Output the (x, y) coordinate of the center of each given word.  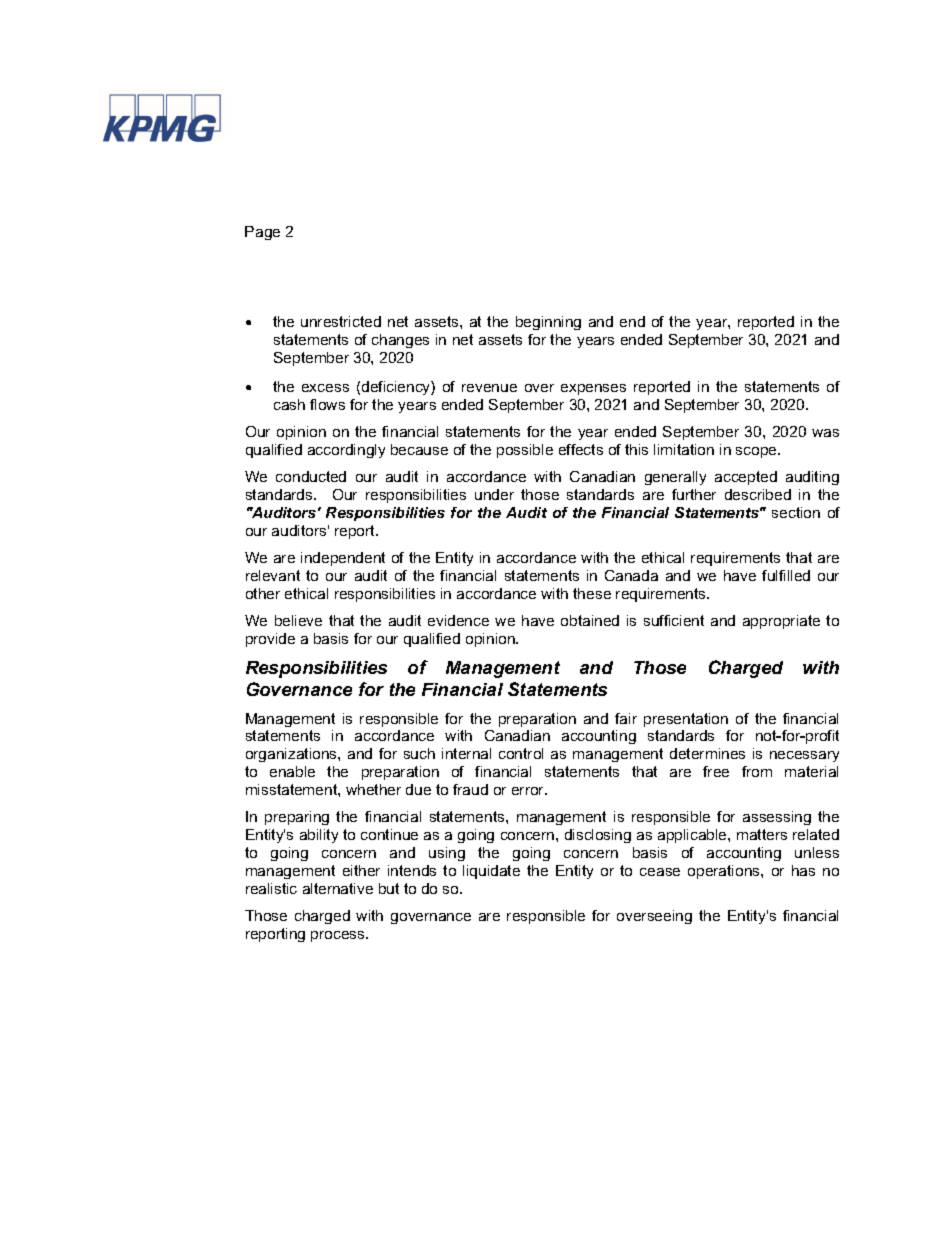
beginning (548, 323)
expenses (593, 389)
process (339, 936)
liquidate (491, 872)
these (592, 593)
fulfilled (786, 575)
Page (262, 233)
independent (343, 559)
